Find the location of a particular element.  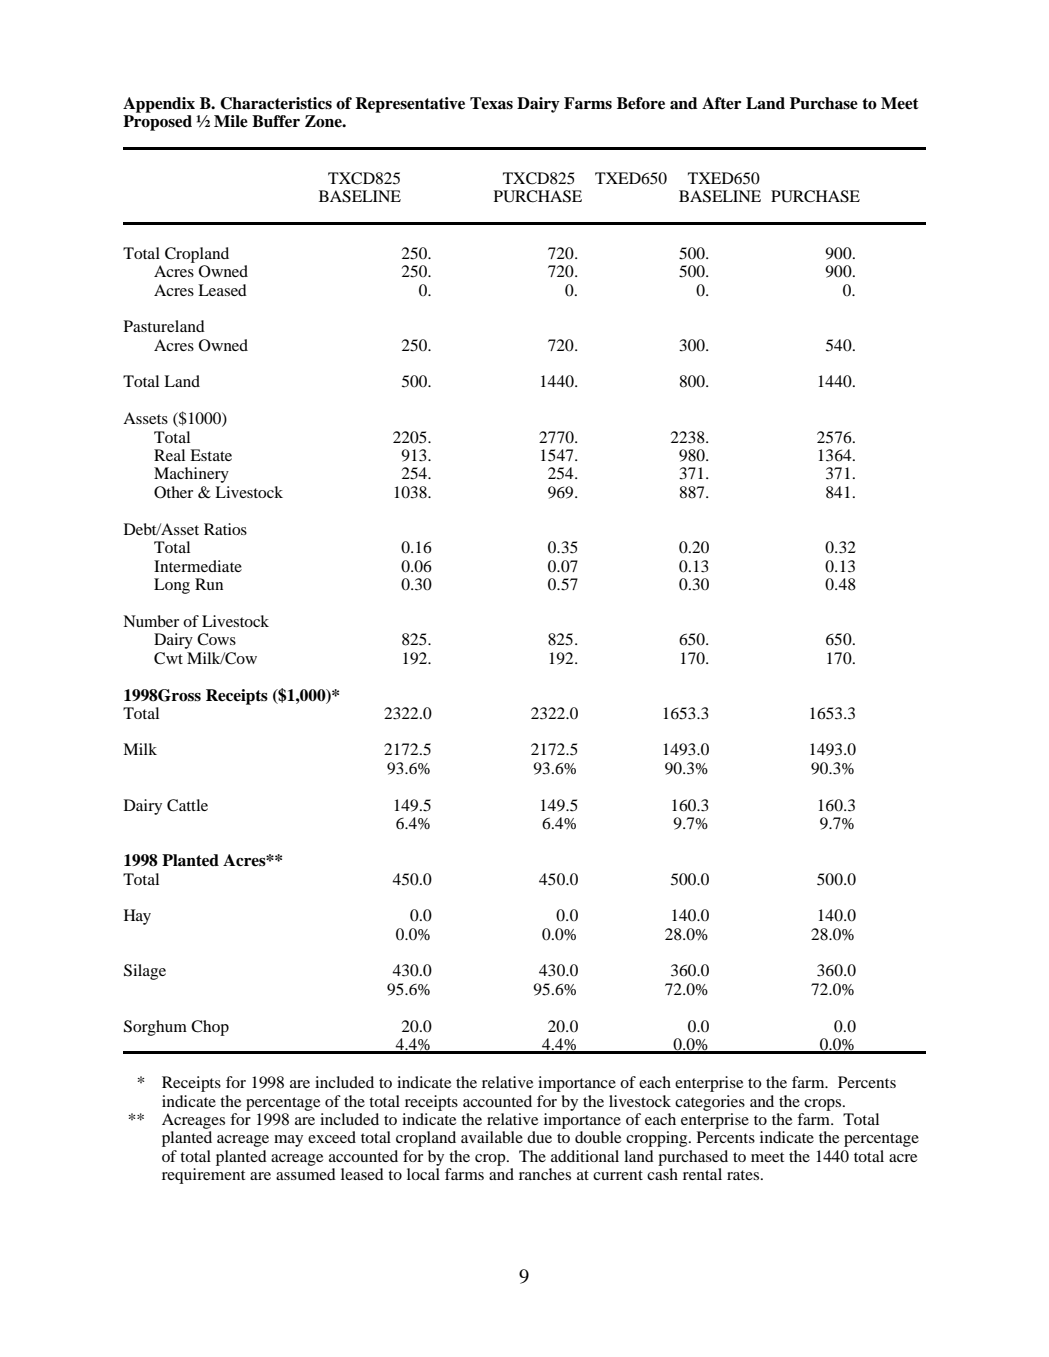

Ratios is located at coordinates (225, 529).
